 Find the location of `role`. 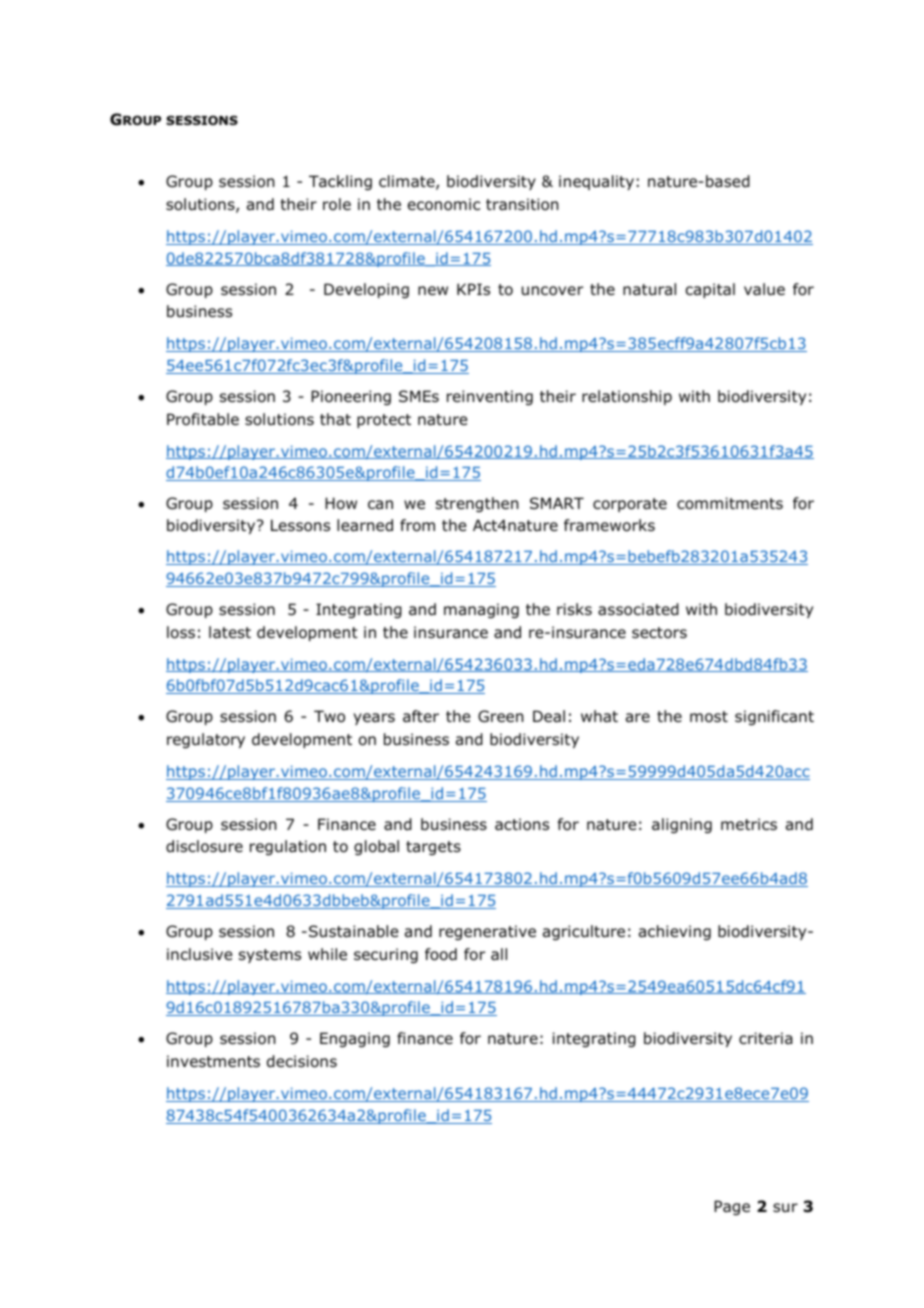

role is located at coordinates (337, 204).
